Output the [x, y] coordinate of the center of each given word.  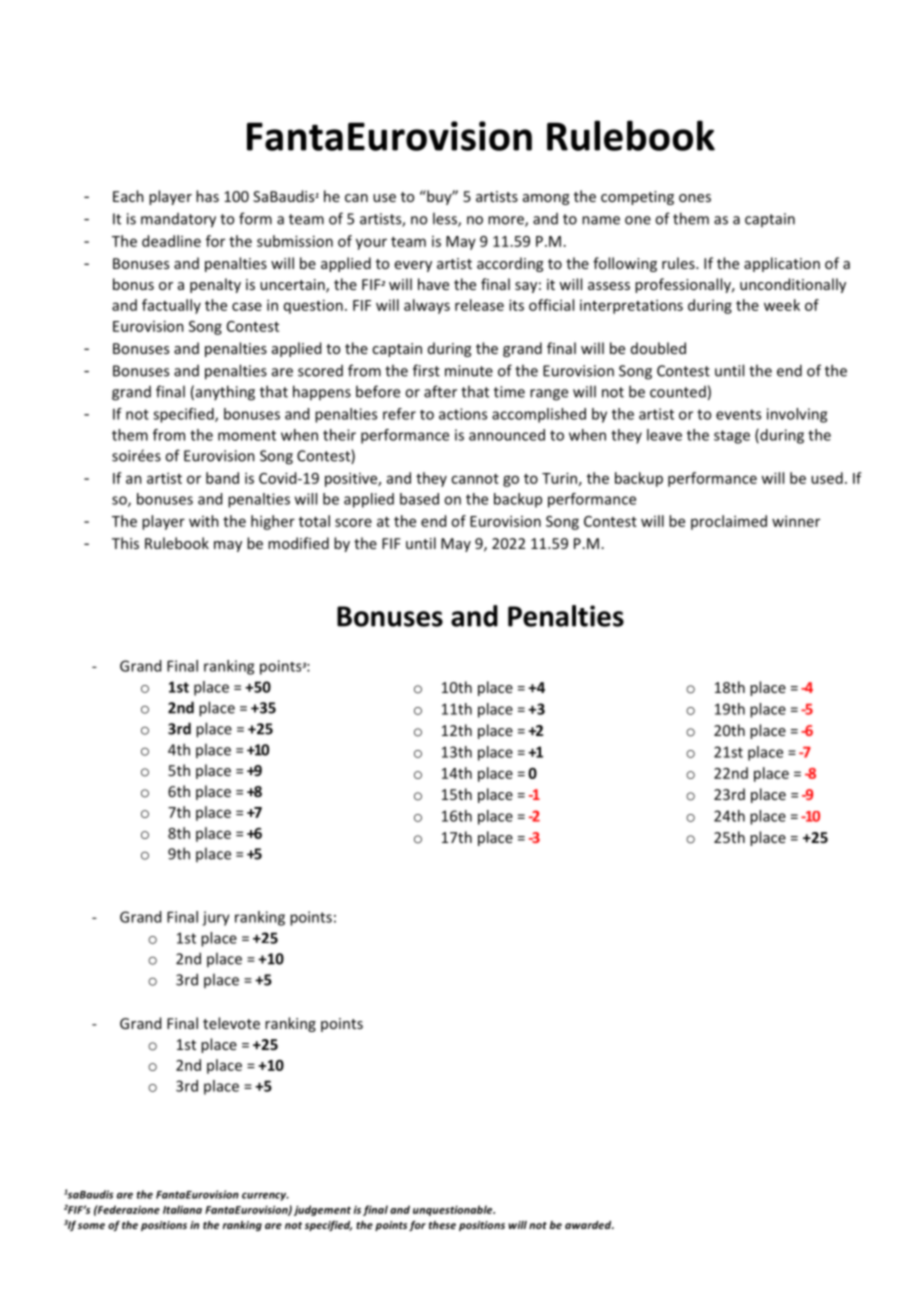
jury [216, 918]
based [419, 499]
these [442, 1225]
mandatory [178, 220]
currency [265, 1196]
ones [695, 198]
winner [796, 521]
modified [298, 543]
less [446, 219]
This [125, 543]
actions [463, 414]
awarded [589, 1225]
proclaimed [729, 522]
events [738, 414]
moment [247, 435]
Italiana [182, 1209]
